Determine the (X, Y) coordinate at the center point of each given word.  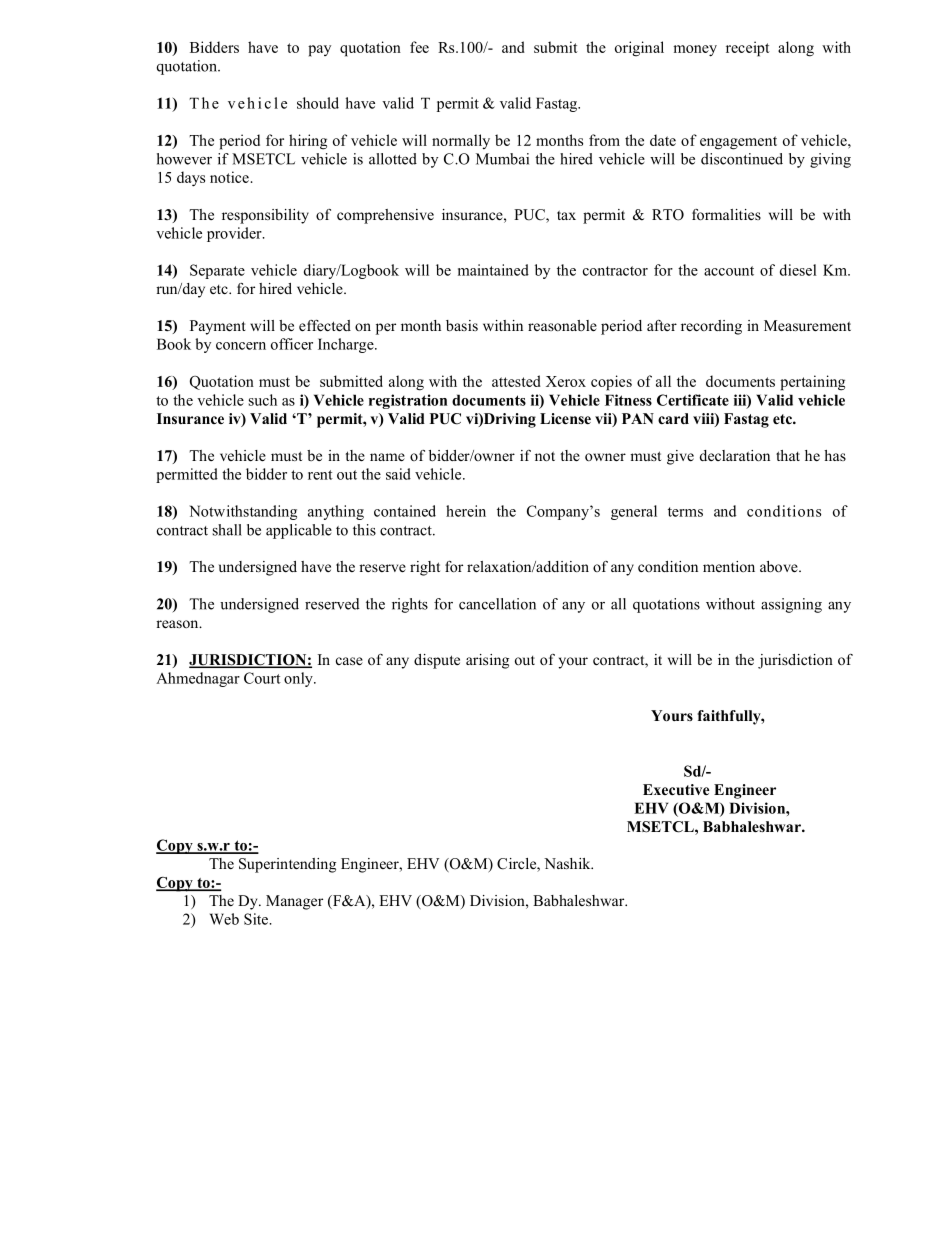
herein (466, 511)
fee (419, 47)
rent (320, 475)
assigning (791, 605)
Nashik (568, 863)
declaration (735, 455)
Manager (294, 902)
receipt (748, 49)
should (318, 103)
